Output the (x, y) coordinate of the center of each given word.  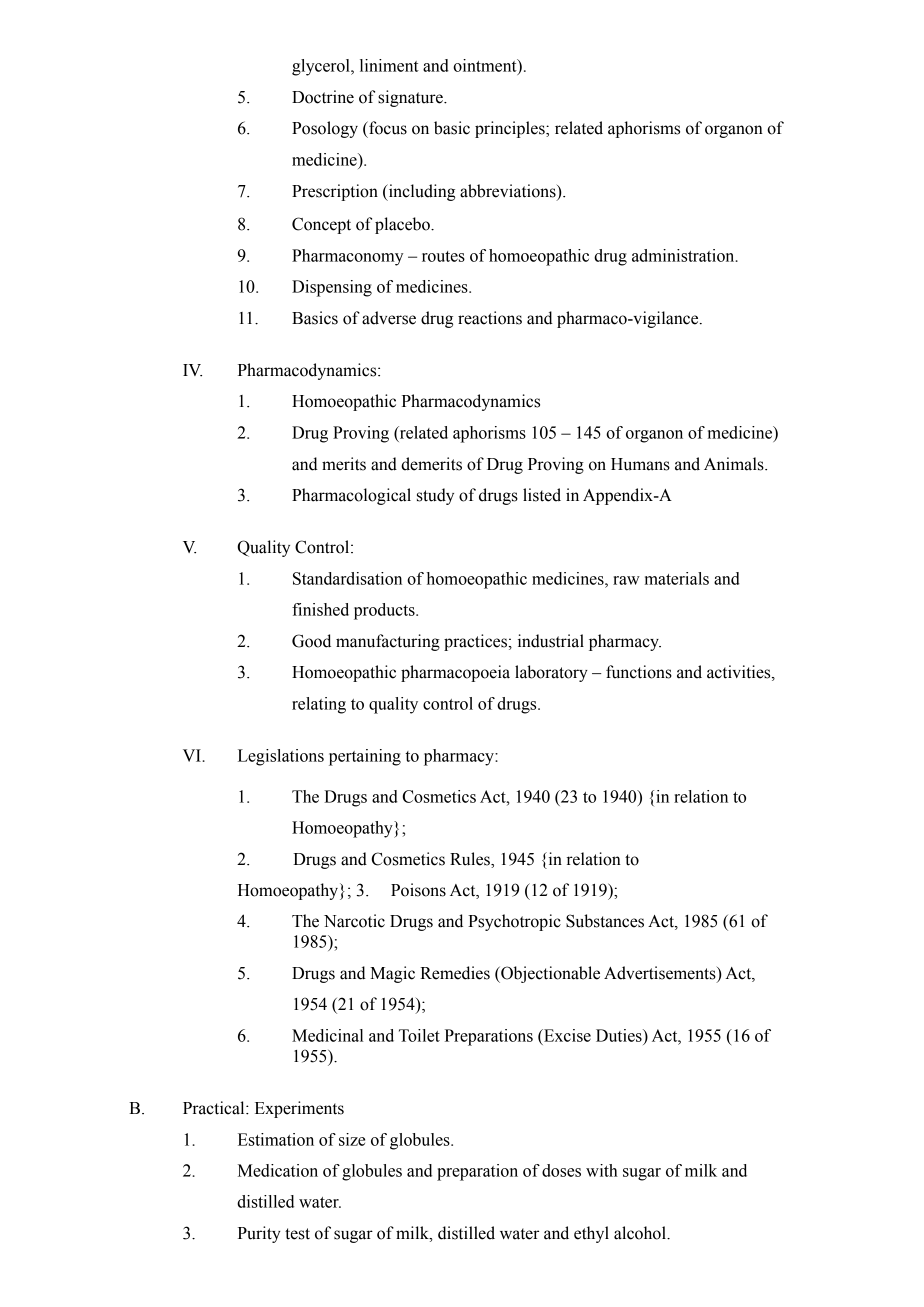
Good (311, 641)
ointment (486, 66)
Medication (278, 1170)
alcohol (641, 1233)
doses (561, 1170)
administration (684, 255)
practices (476, 642)
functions (639, 672)
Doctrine (323, 97)
